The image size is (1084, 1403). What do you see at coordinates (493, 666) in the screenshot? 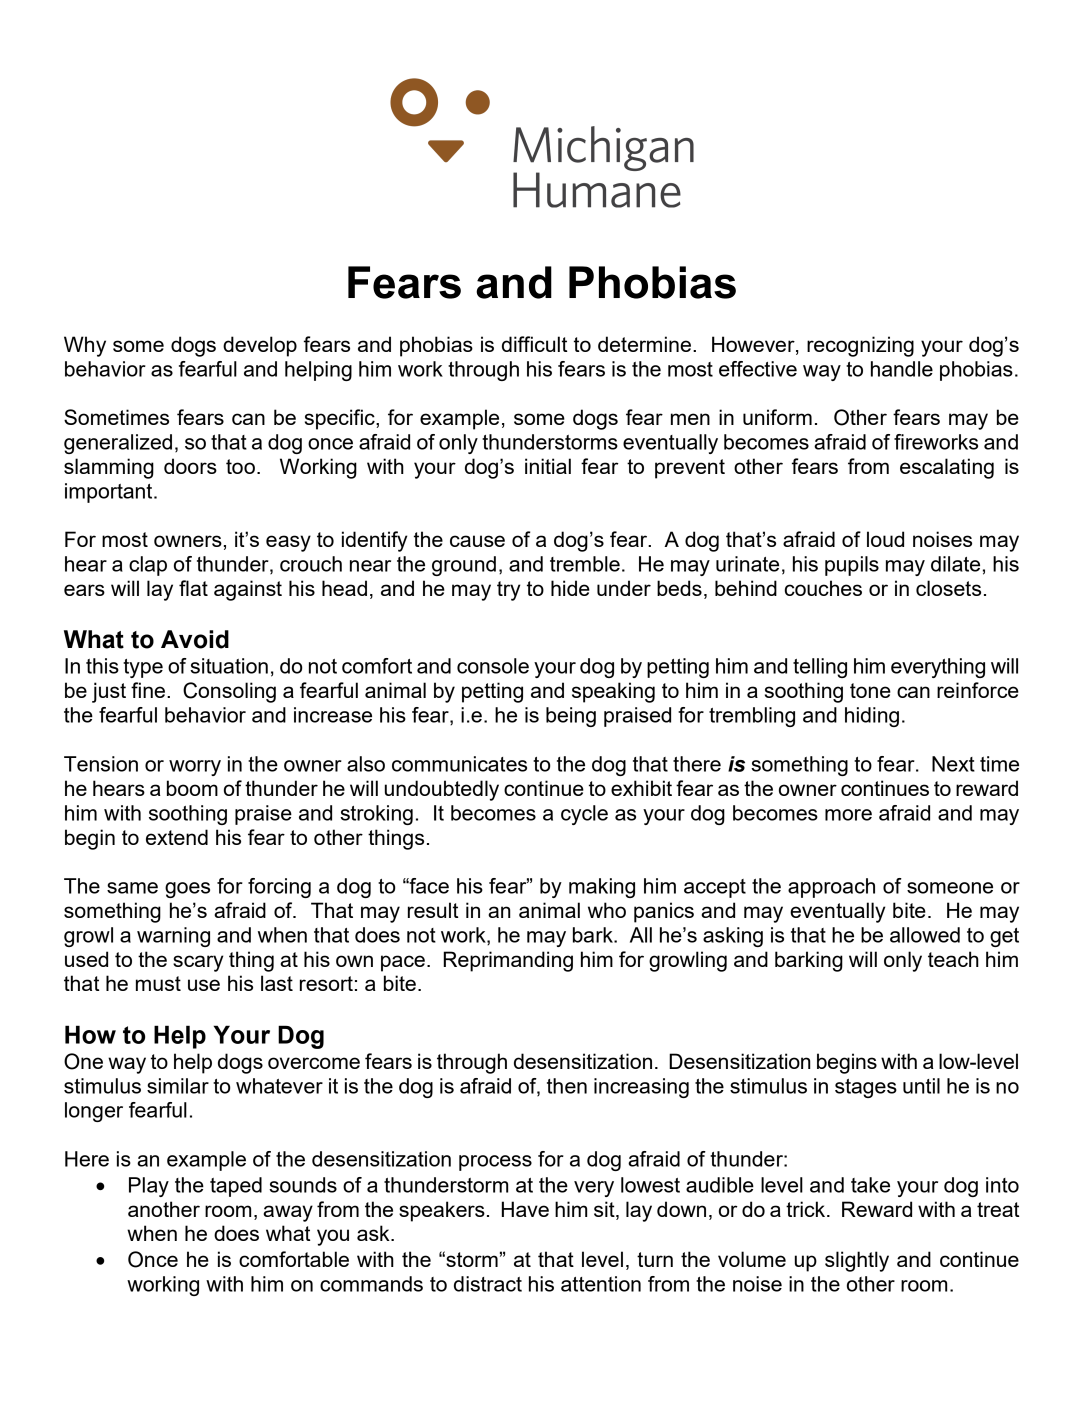
I see `console` at bounding box center [493, 666].
